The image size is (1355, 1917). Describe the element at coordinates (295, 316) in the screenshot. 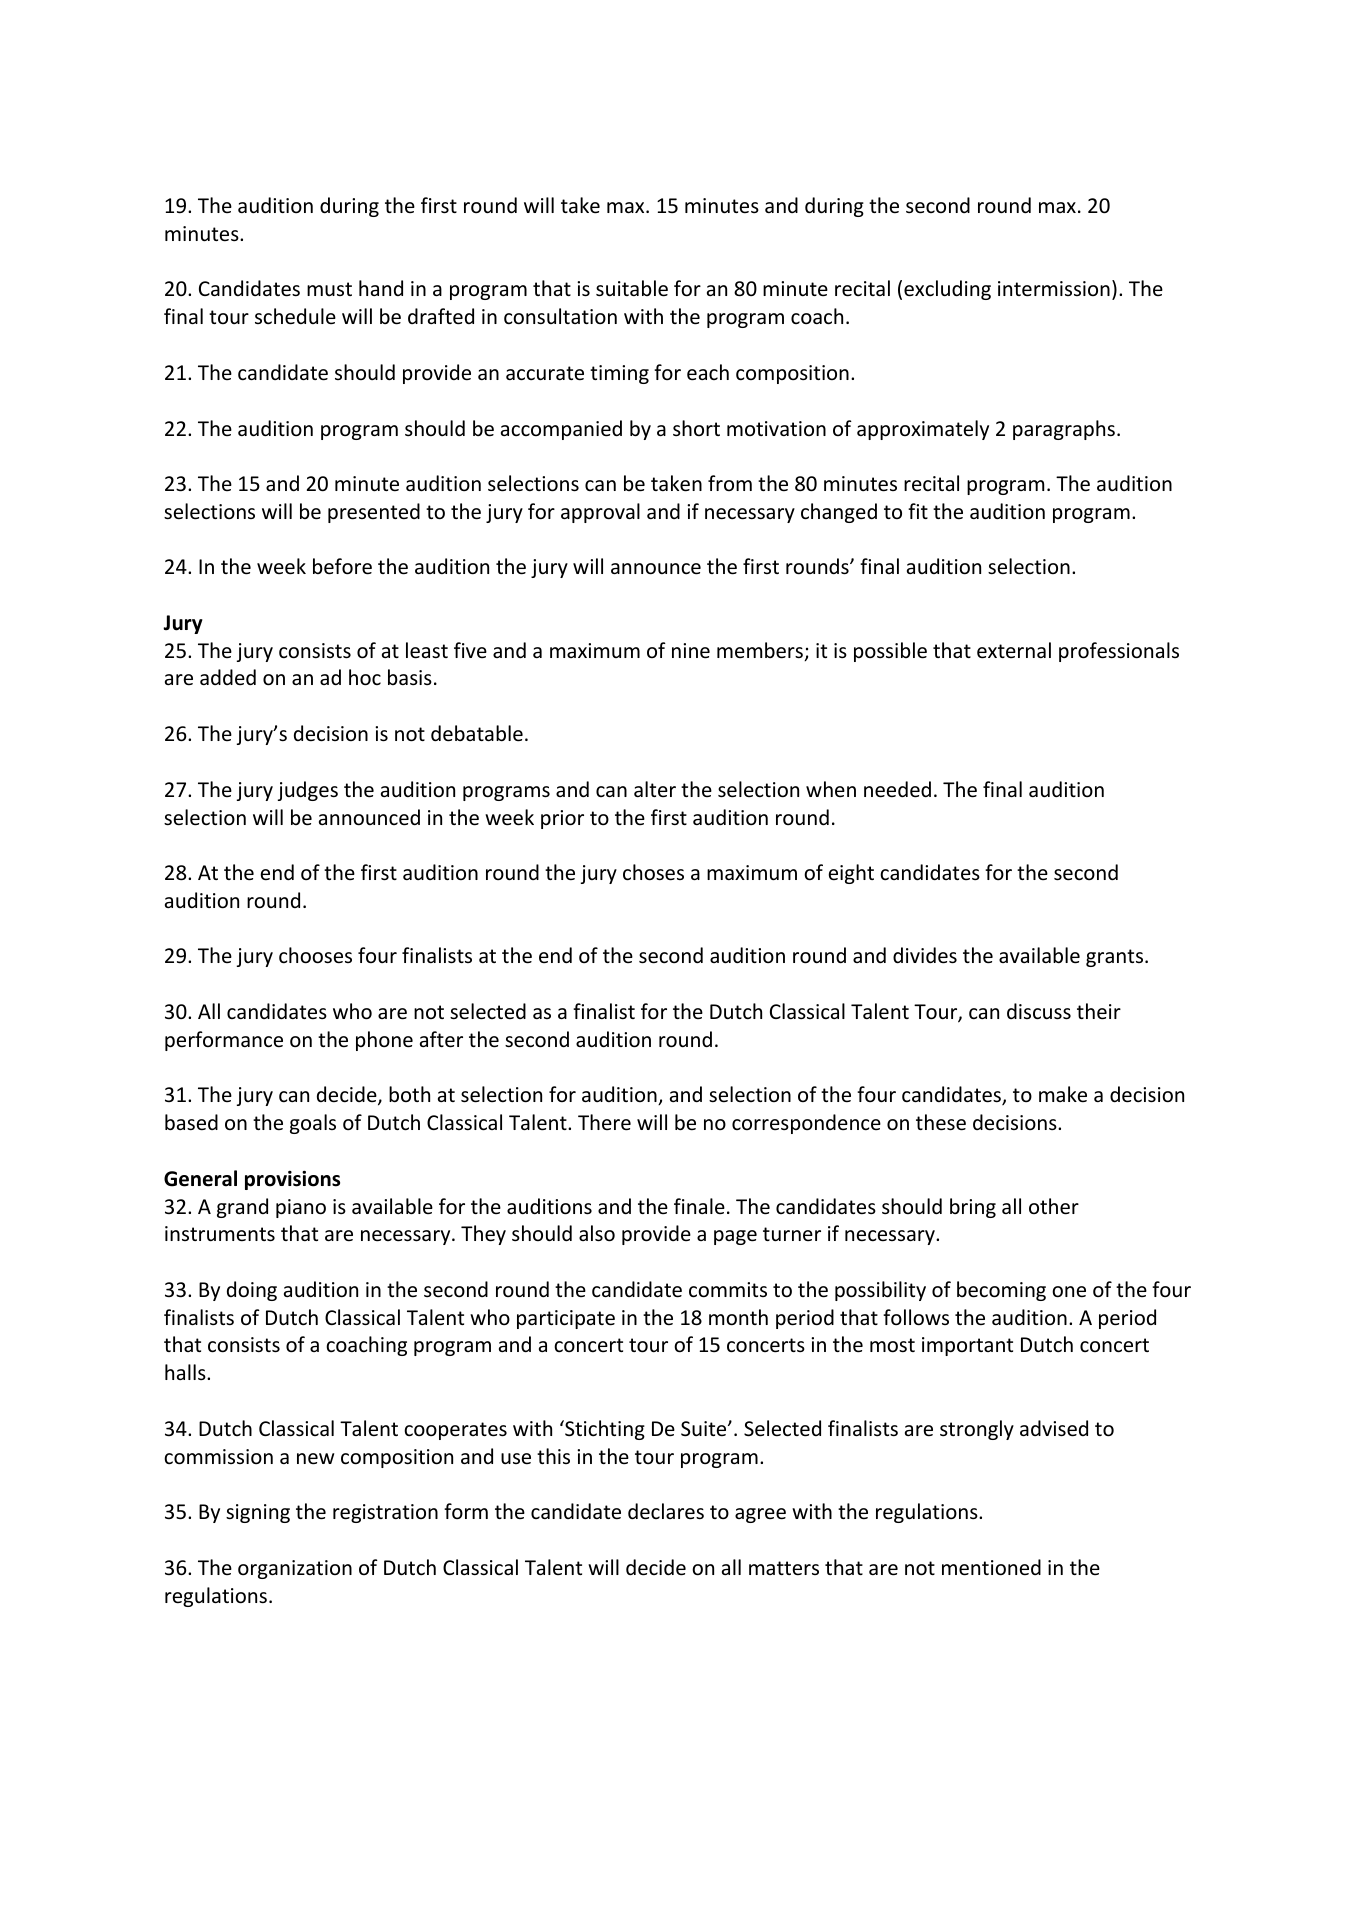

I see `schedule` at that location.
